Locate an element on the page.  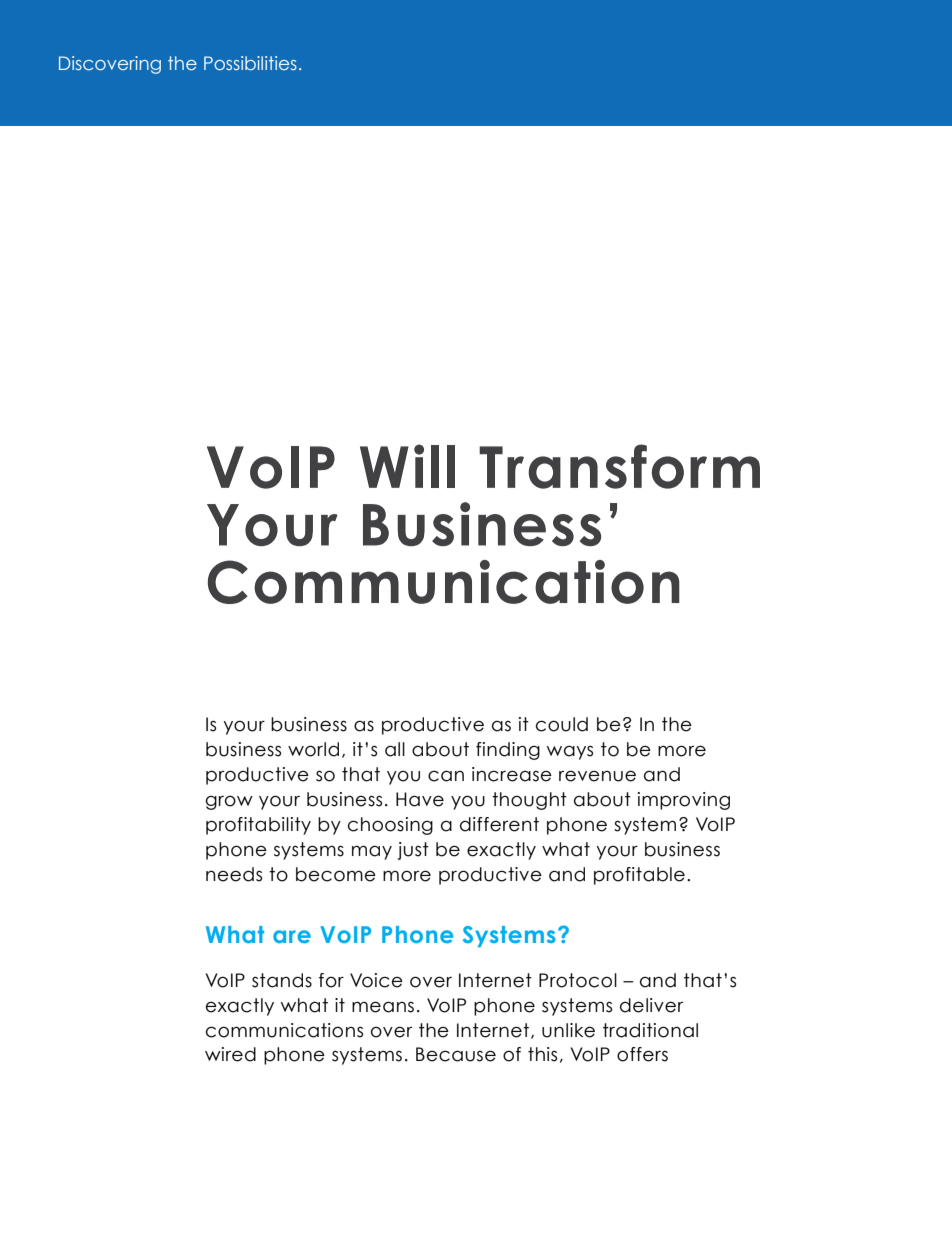
Will is located at coordinates (407, 466).
